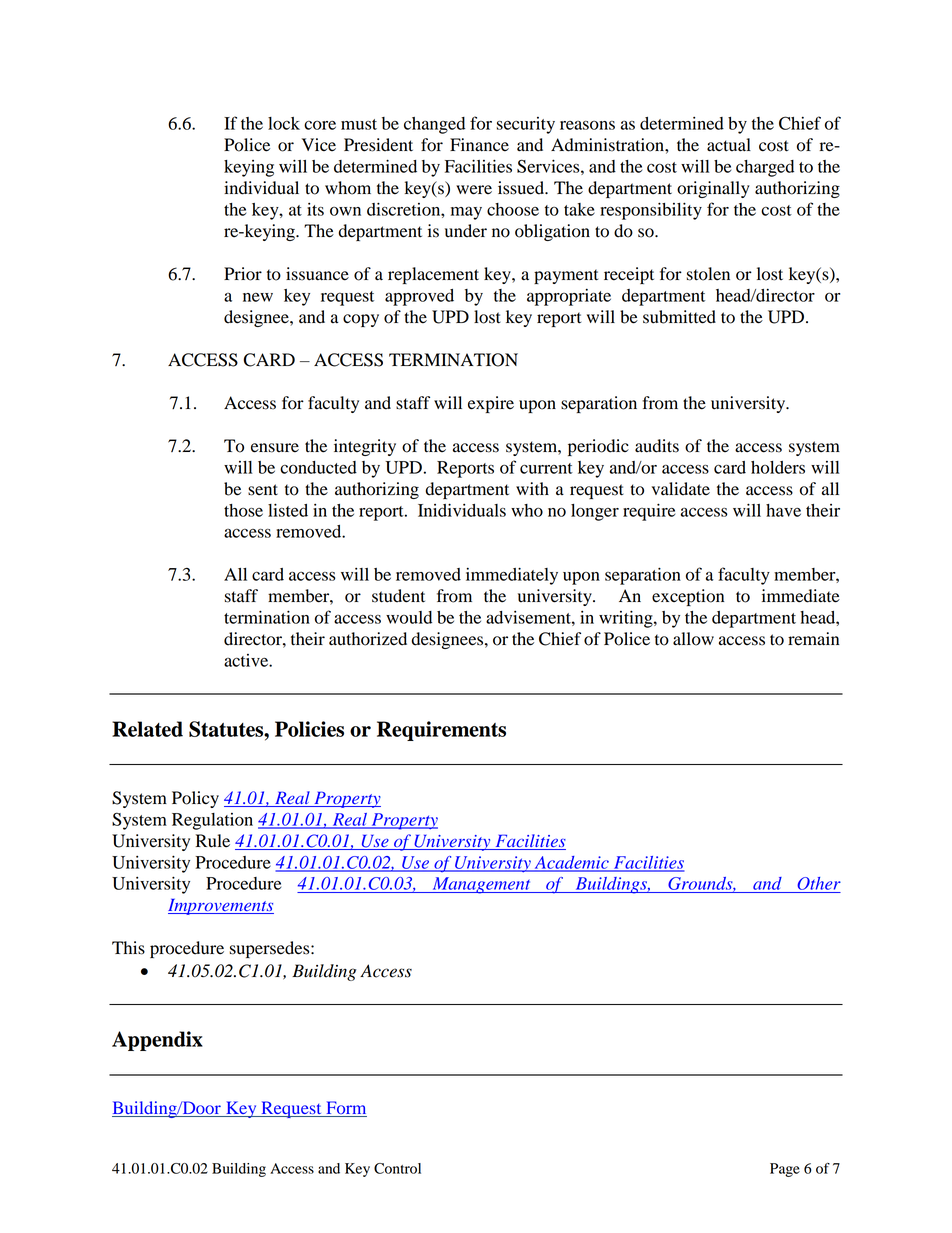 The image size is (952, 1233). What do you see at coordinates (157, 1041) in the screenshot?
I see `Appendix` at bounding box center [157, 1041].
